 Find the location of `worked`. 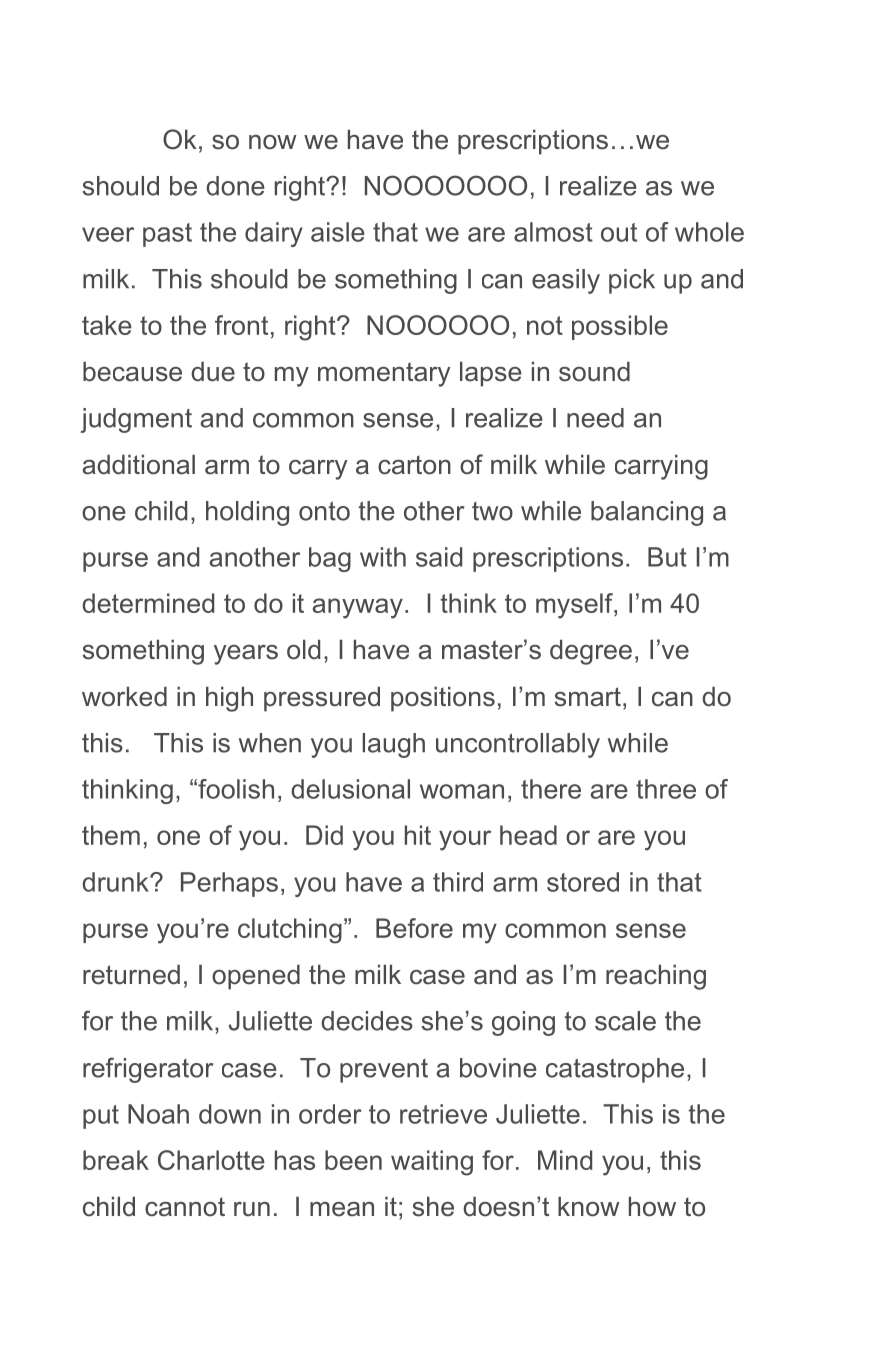

worked is located at coordinates (124, 697).
